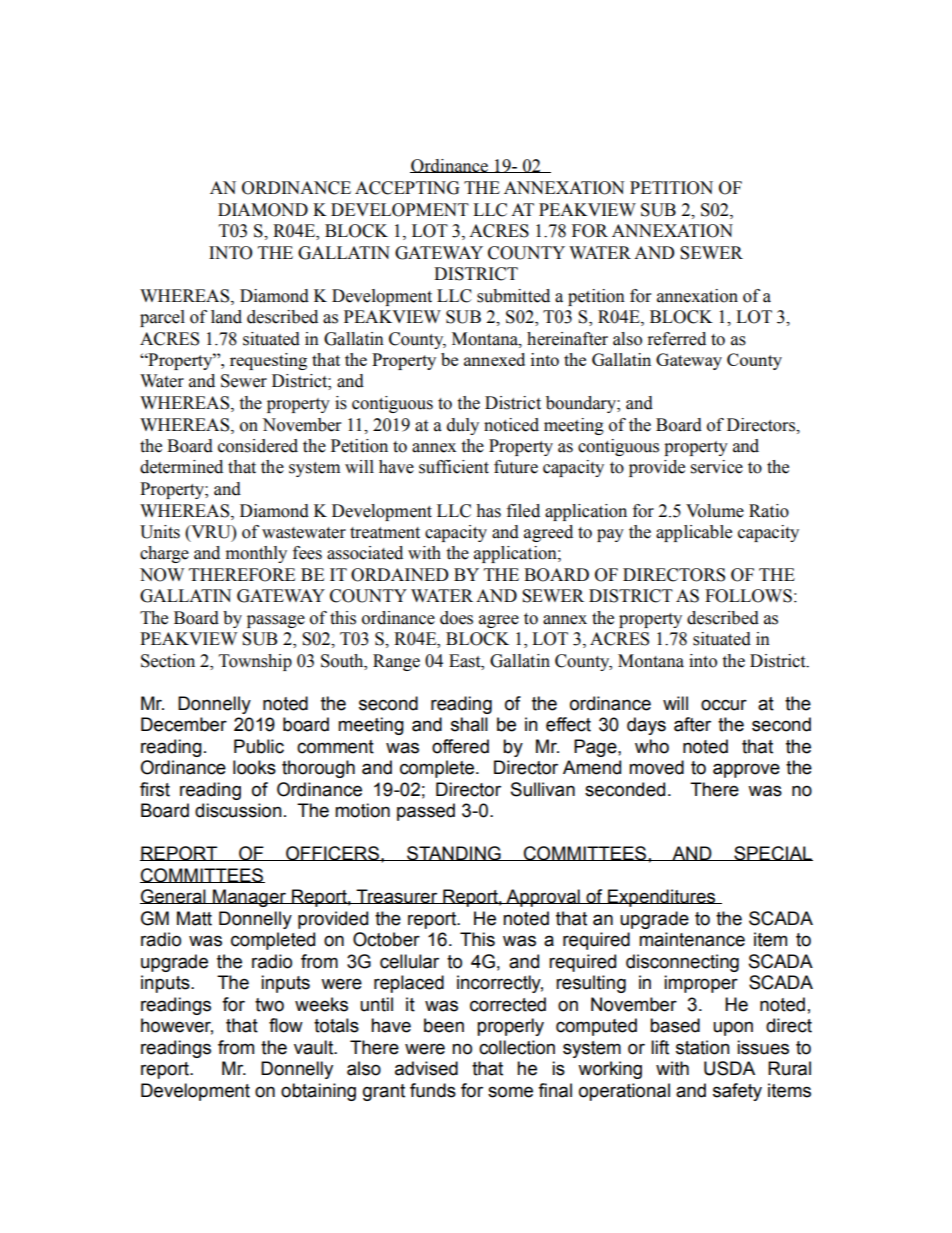 The width and height of the screenshot is (952, 1233). What do you see at coordinates (456, 618) in the screenshot?
I see `does` at bounding box center [456, 618].
